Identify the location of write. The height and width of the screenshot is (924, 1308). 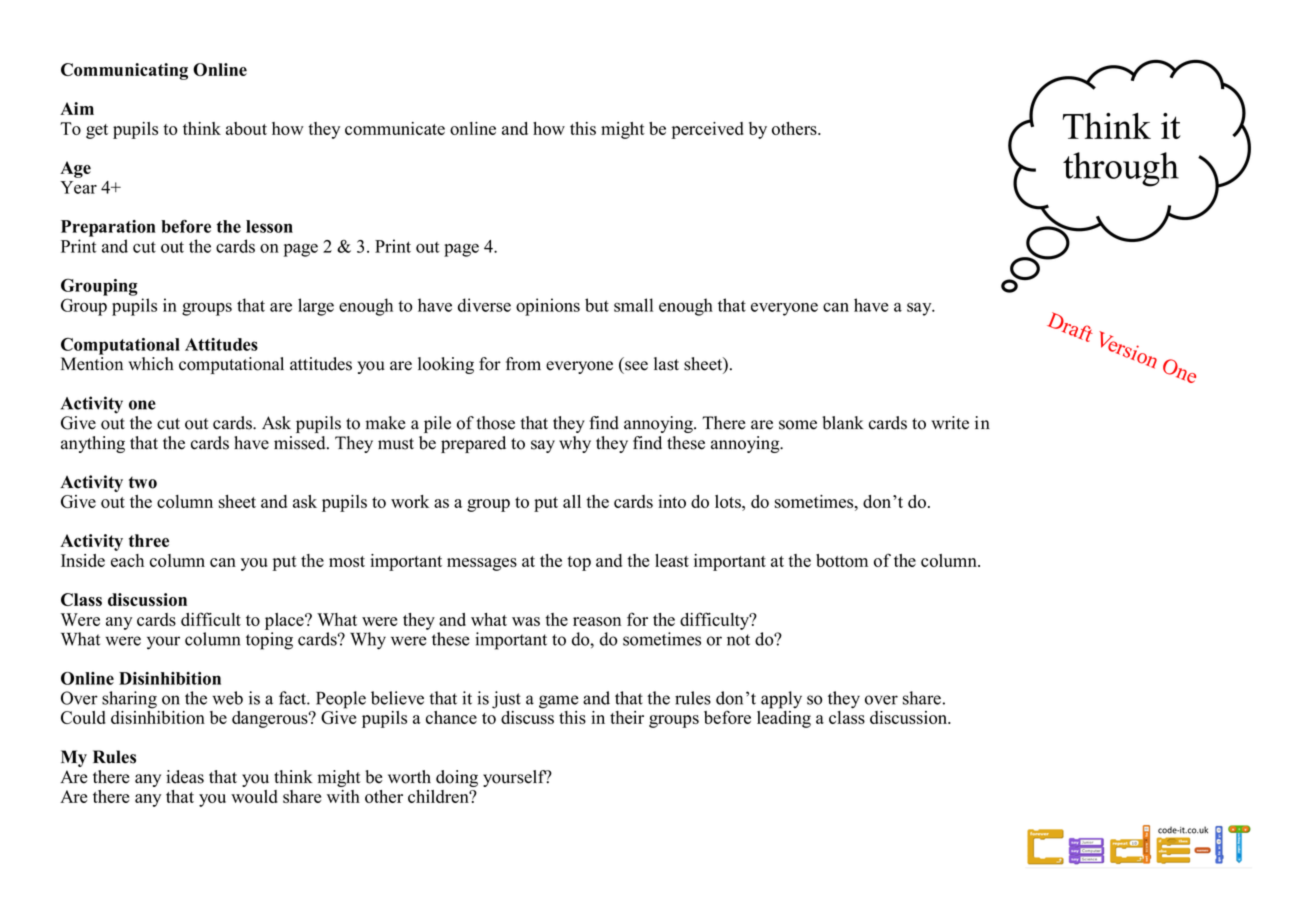
(950, 423).
